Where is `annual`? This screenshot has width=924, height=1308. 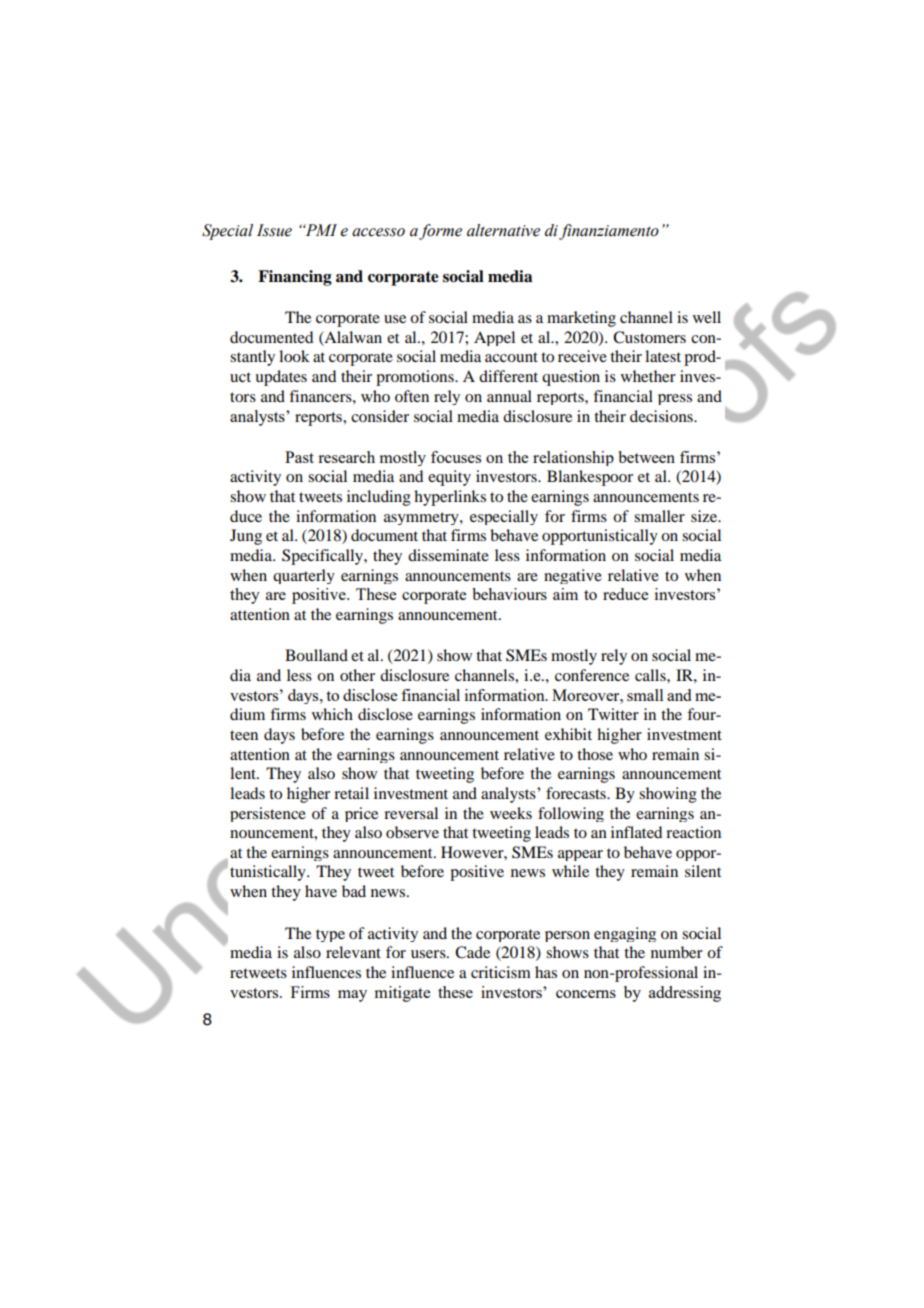 annual is located at coordinates (509, 396).
